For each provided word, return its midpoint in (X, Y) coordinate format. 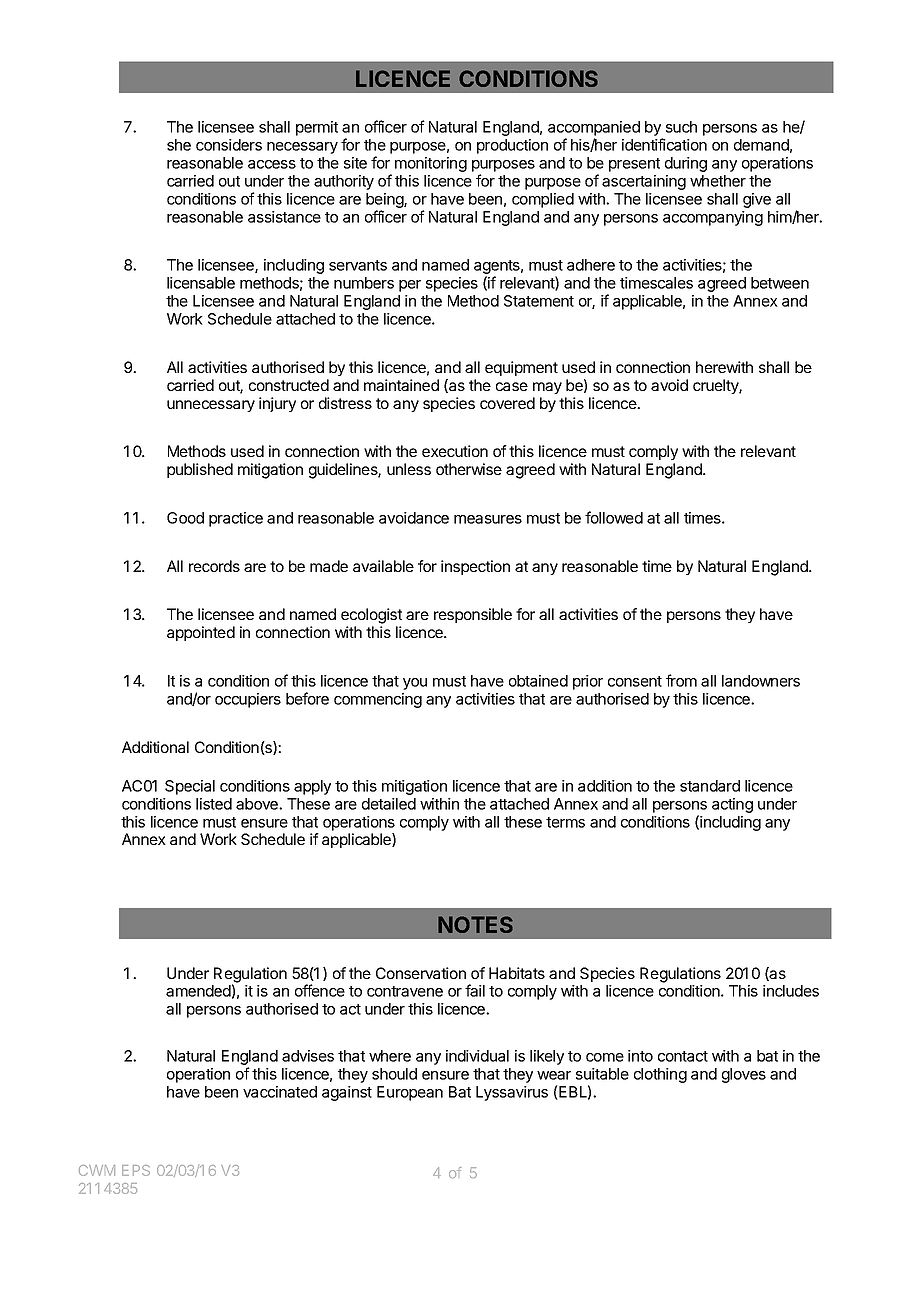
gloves (744, 1075)
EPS (136, 1170)
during (686, 164)
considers (229, 145)
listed (214, 804)
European (410, 1093)
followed (614, 517)
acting (732, 805)
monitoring (431, 164)
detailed (389, 804)
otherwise (469, 469)
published (200, 470)
